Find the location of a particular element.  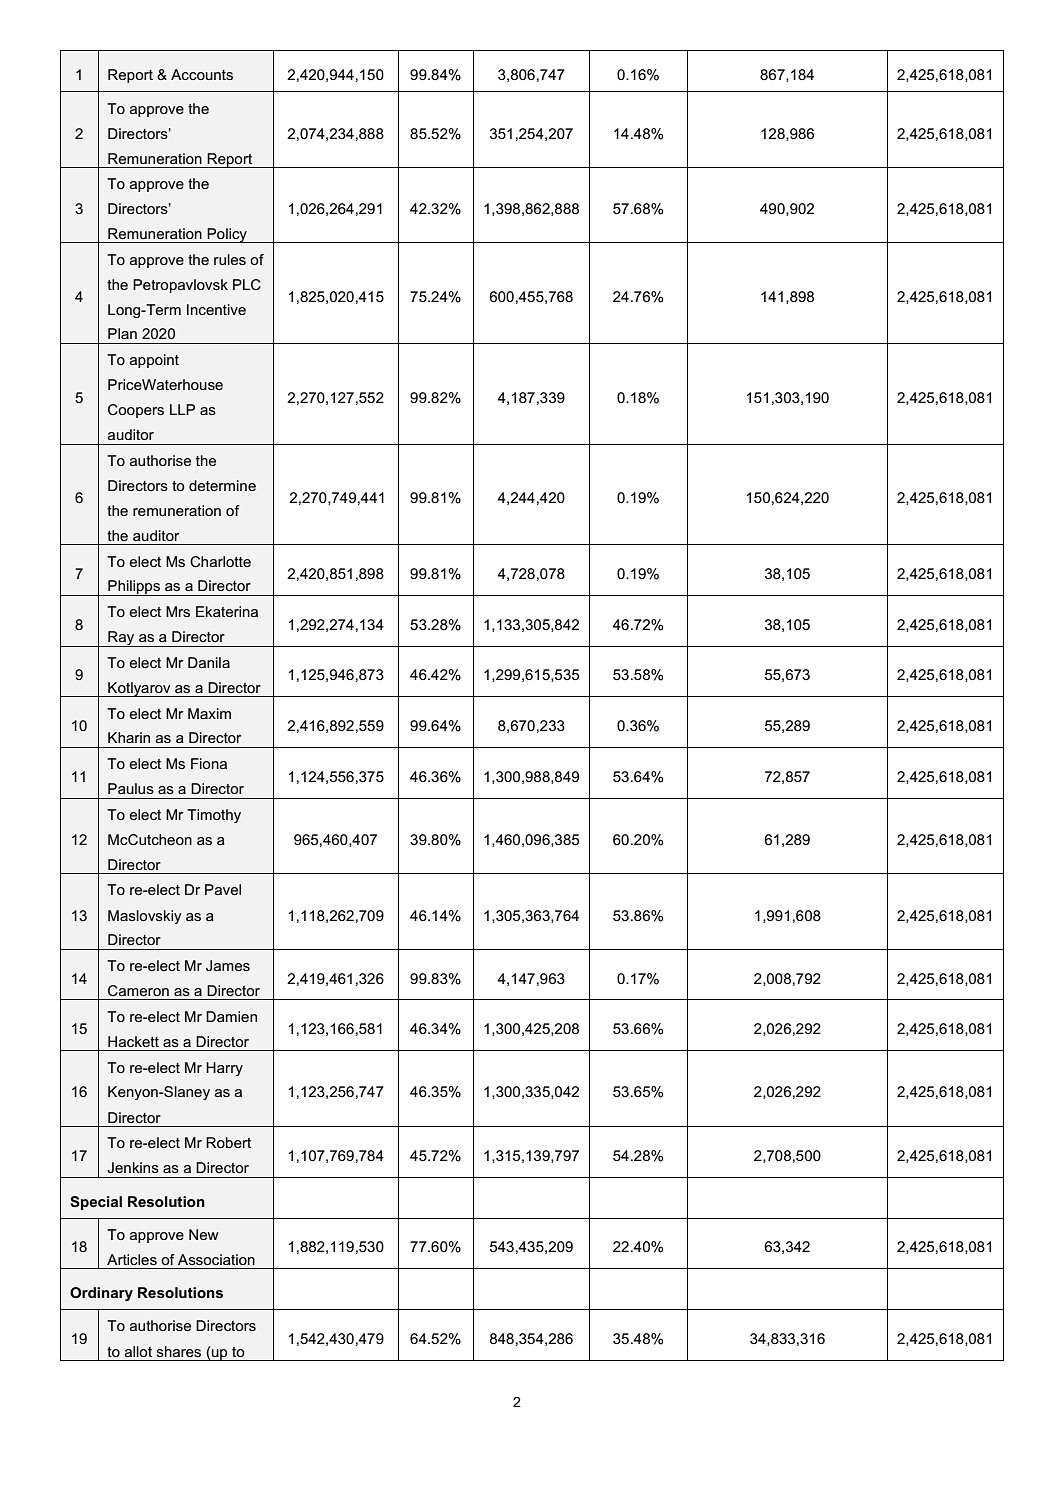

Accounts is located at coordinates (202, 74).
